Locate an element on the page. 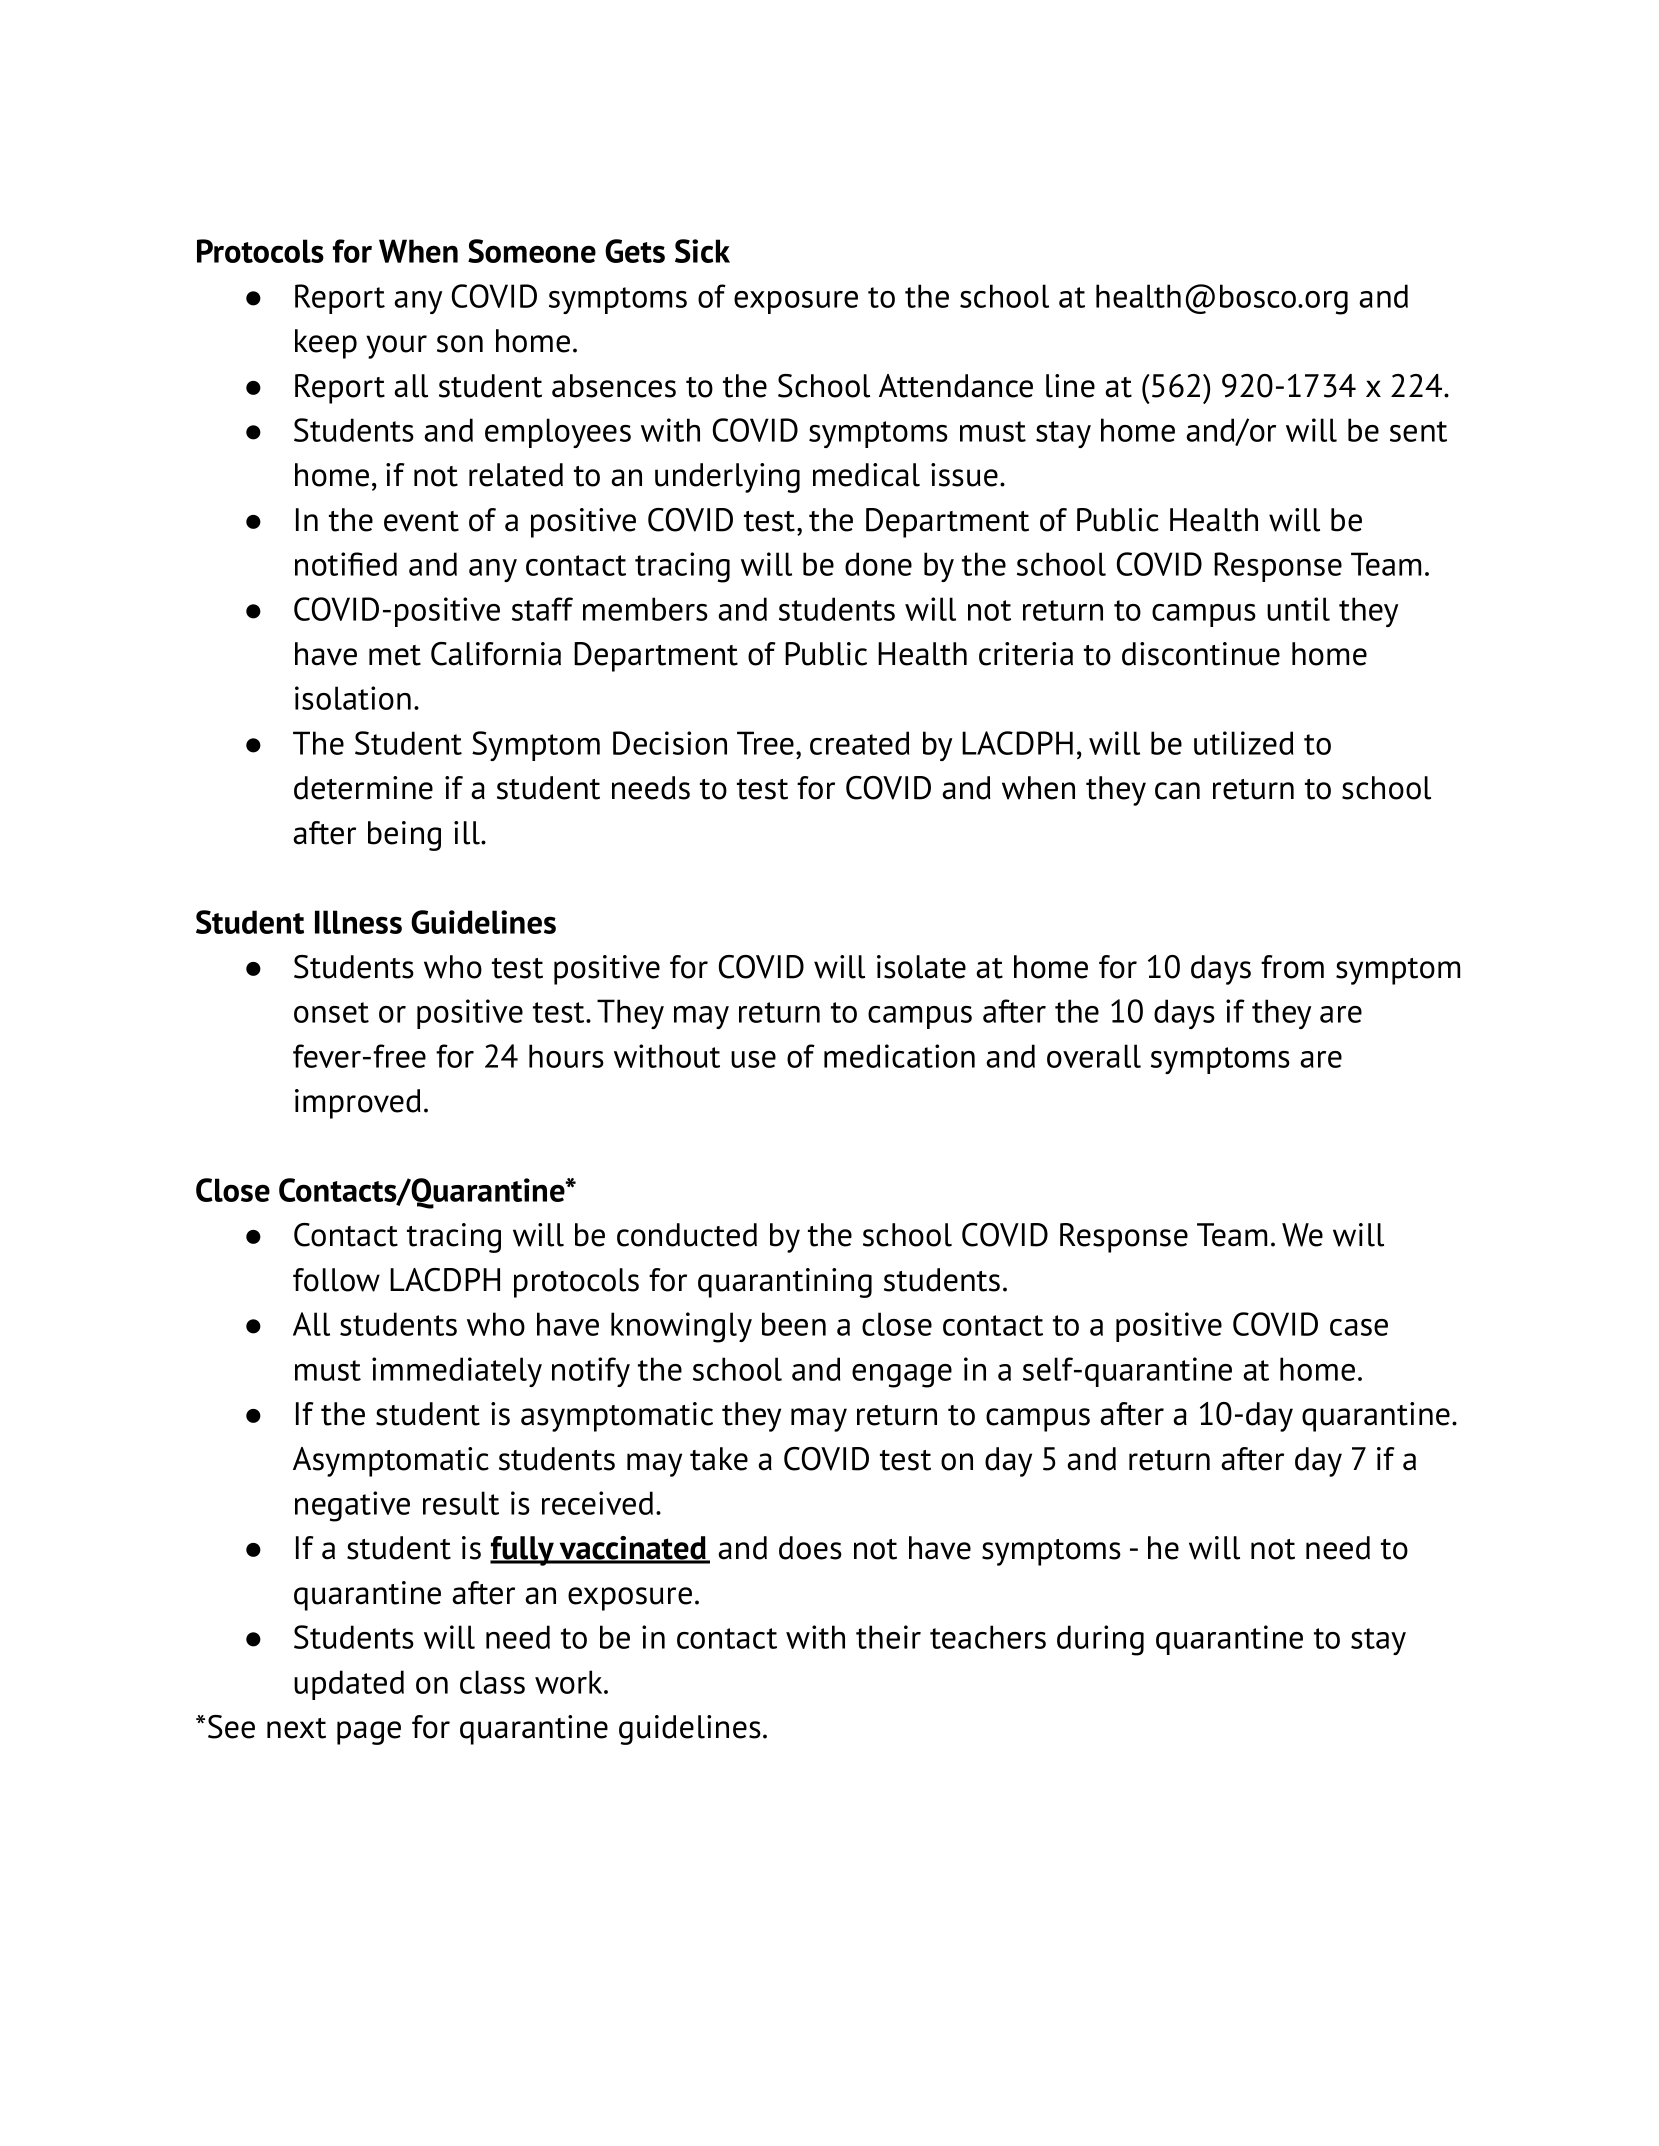 This page has height=2146, width=1659. immediately is located at coordinates (457, 1372).
